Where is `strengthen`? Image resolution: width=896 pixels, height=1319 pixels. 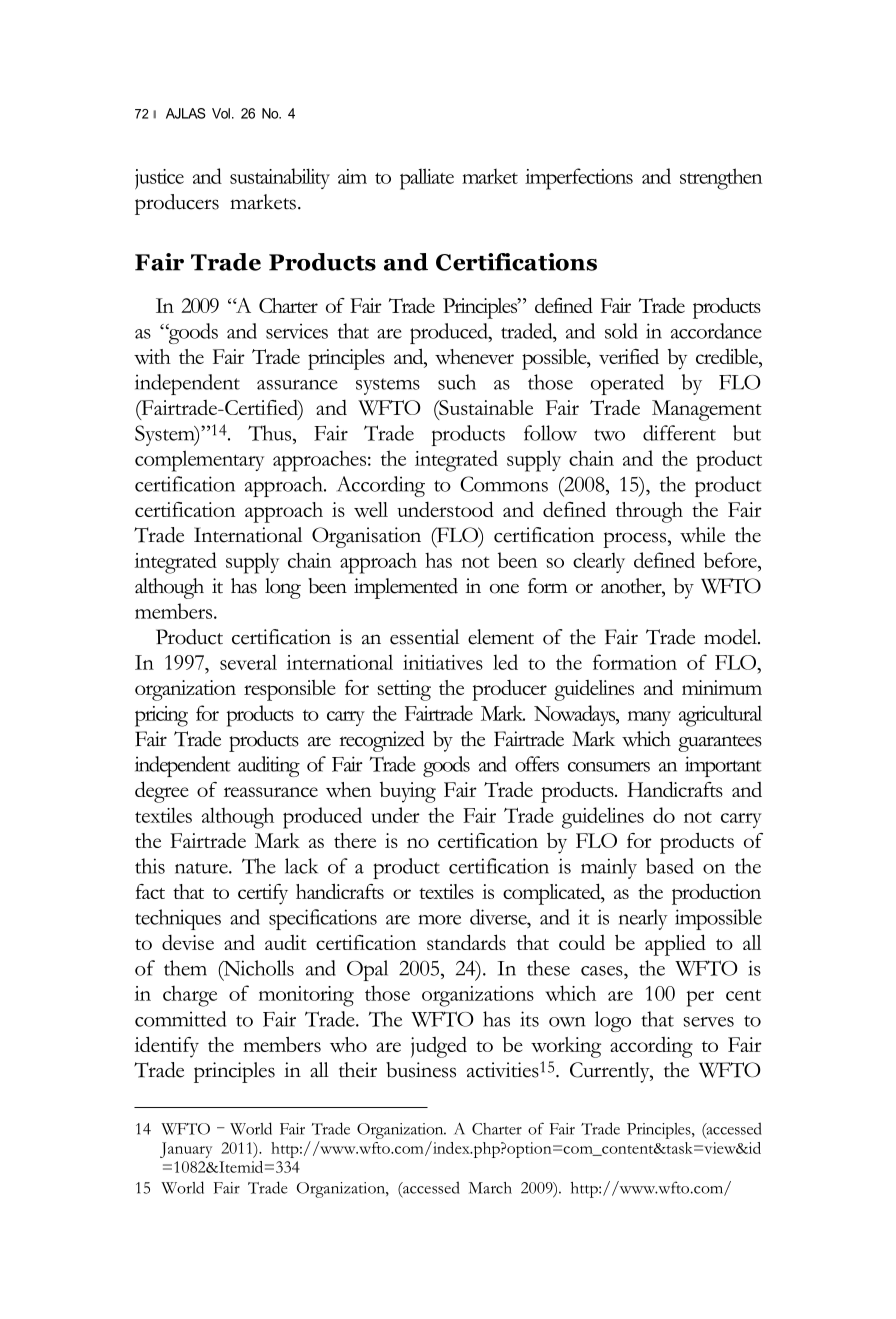
strengthen is located at coordinates (721, 179).
